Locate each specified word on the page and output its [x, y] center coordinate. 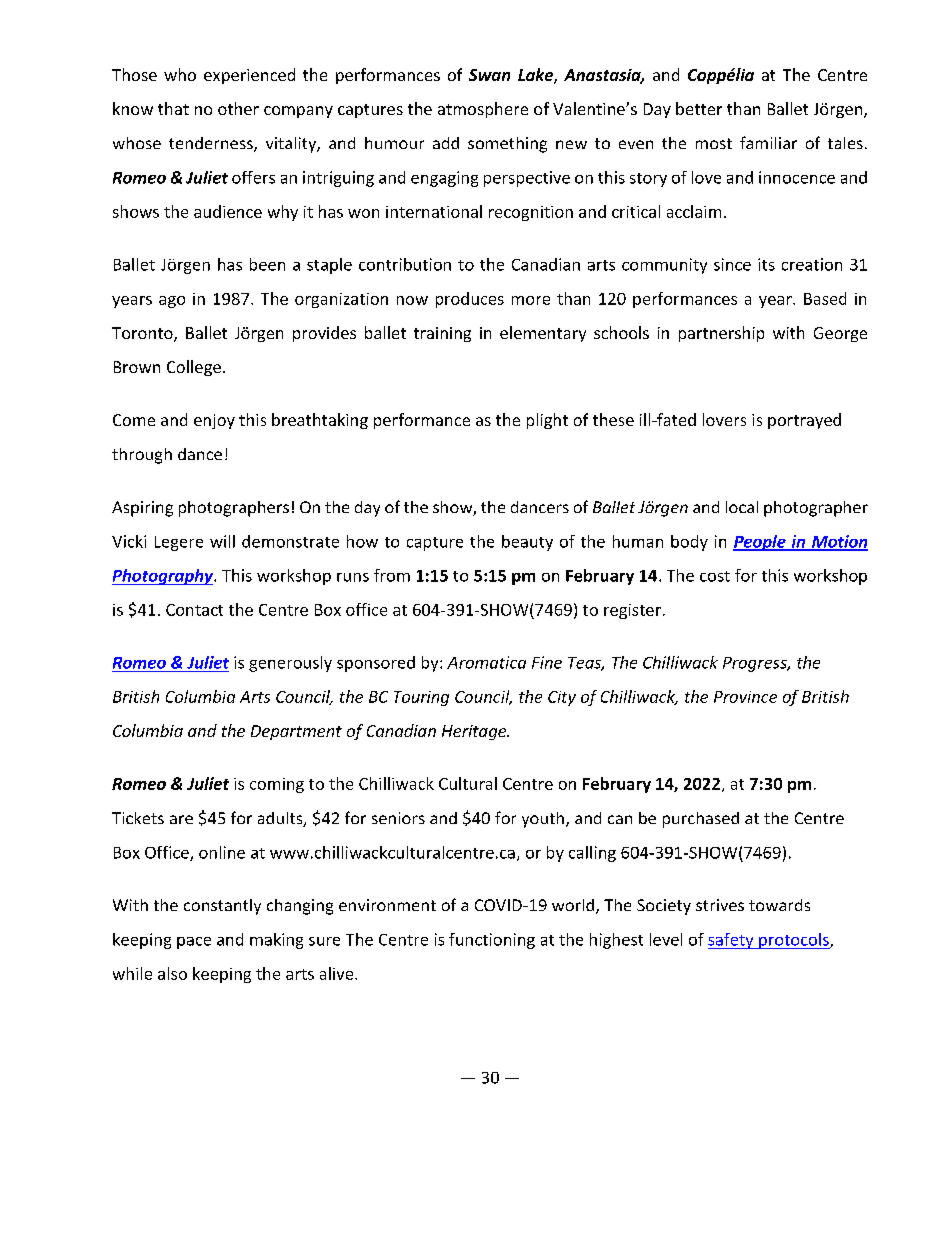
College [194, 368]
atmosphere [483, 110]
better [699, 108]
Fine [547, 662]
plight [547, 421]
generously [290, 664]
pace [194, 943]
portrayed [804, 421]
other [238, 108]
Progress [756, 664]
